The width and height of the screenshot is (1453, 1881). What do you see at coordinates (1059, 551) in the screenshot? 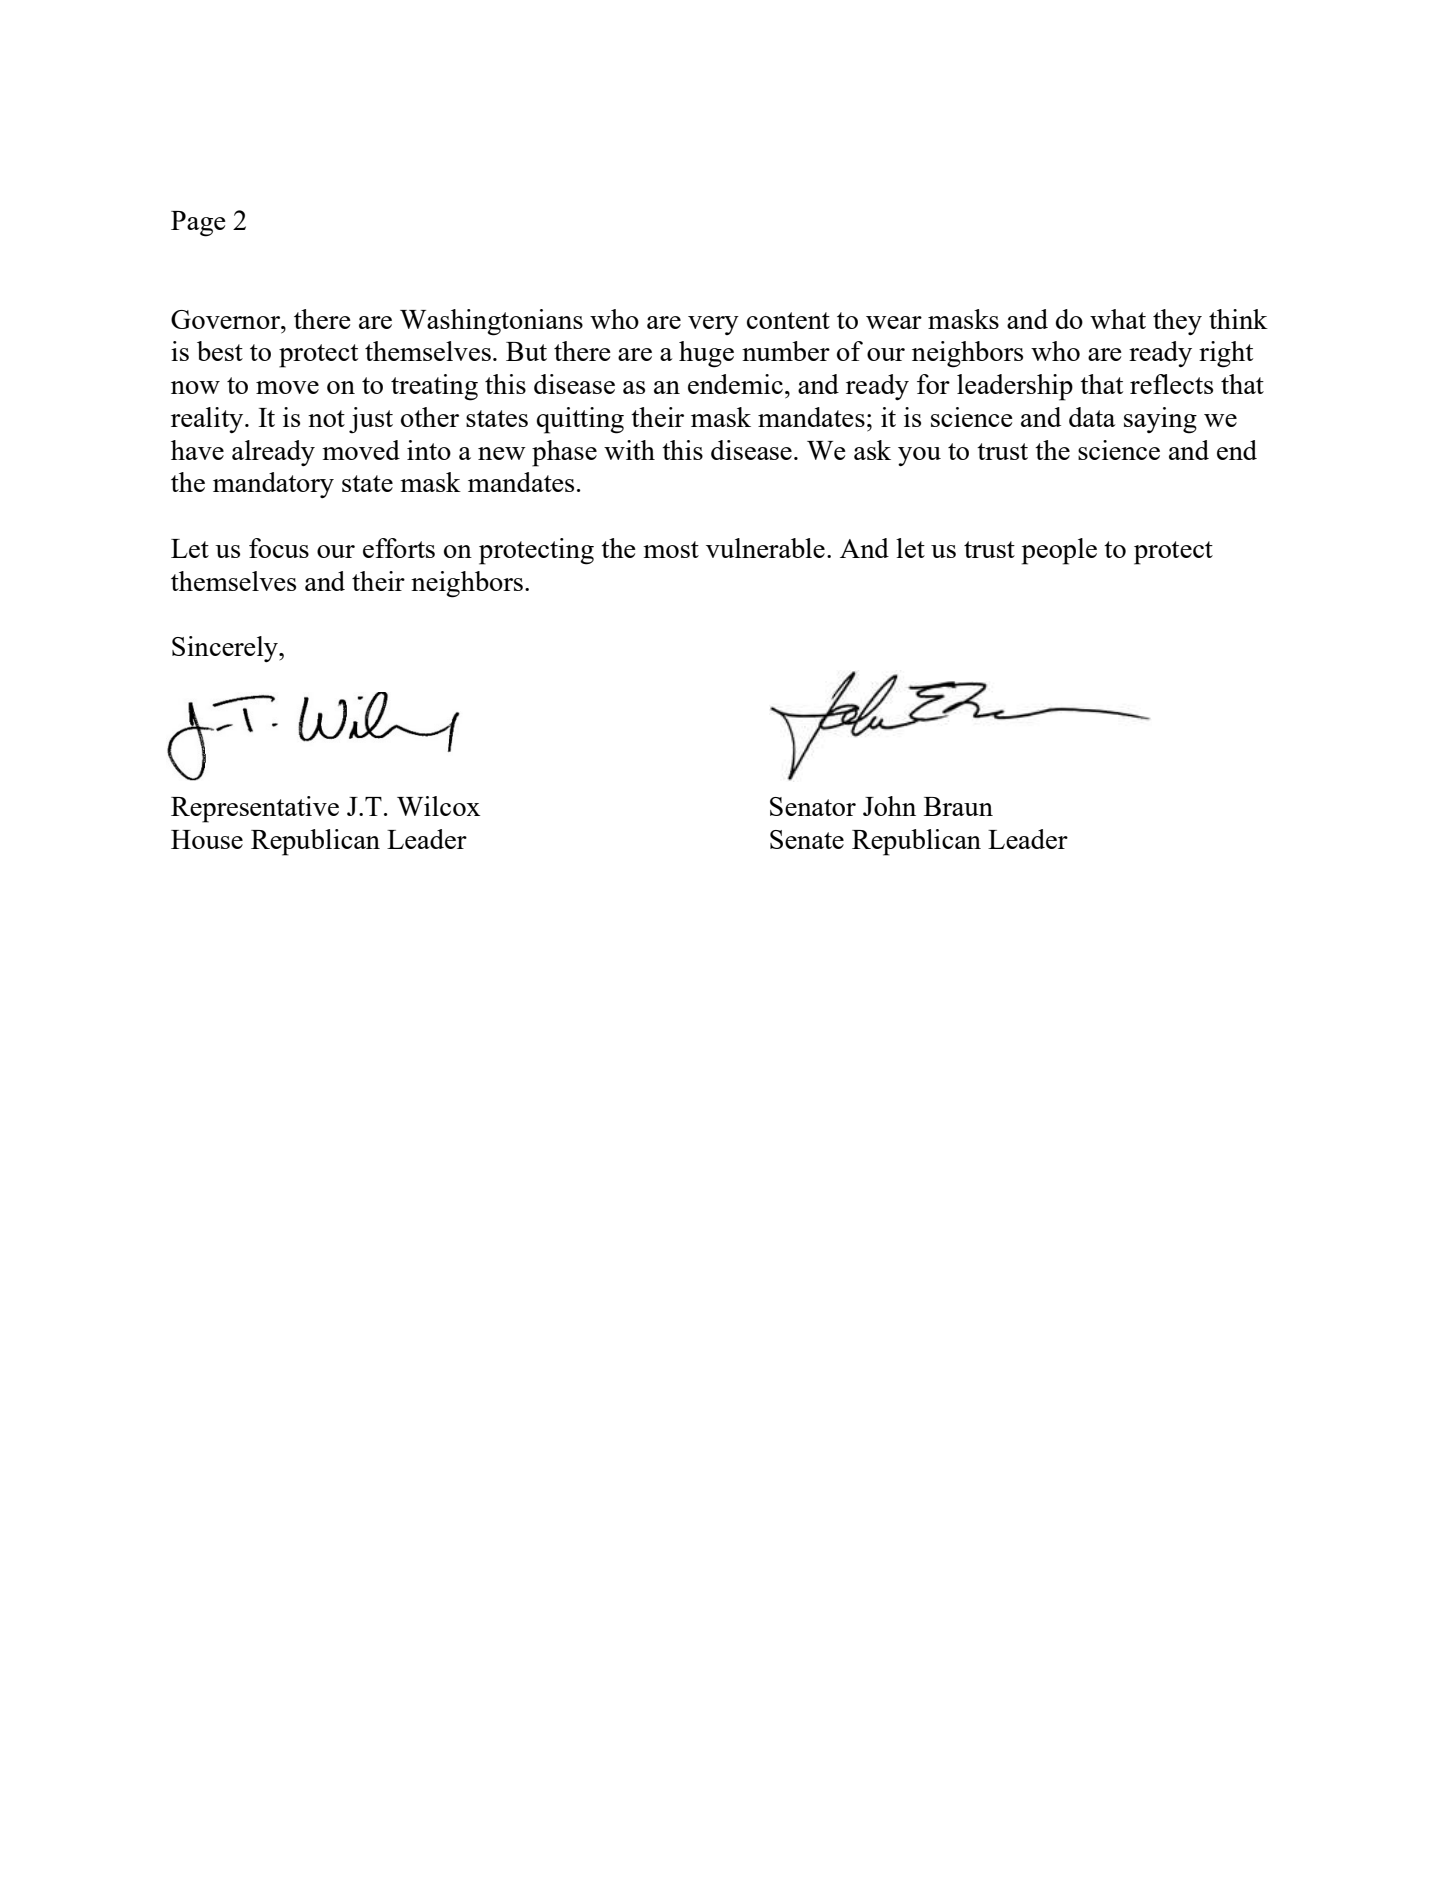
I see `people` at bounding box center [1059, 551].
